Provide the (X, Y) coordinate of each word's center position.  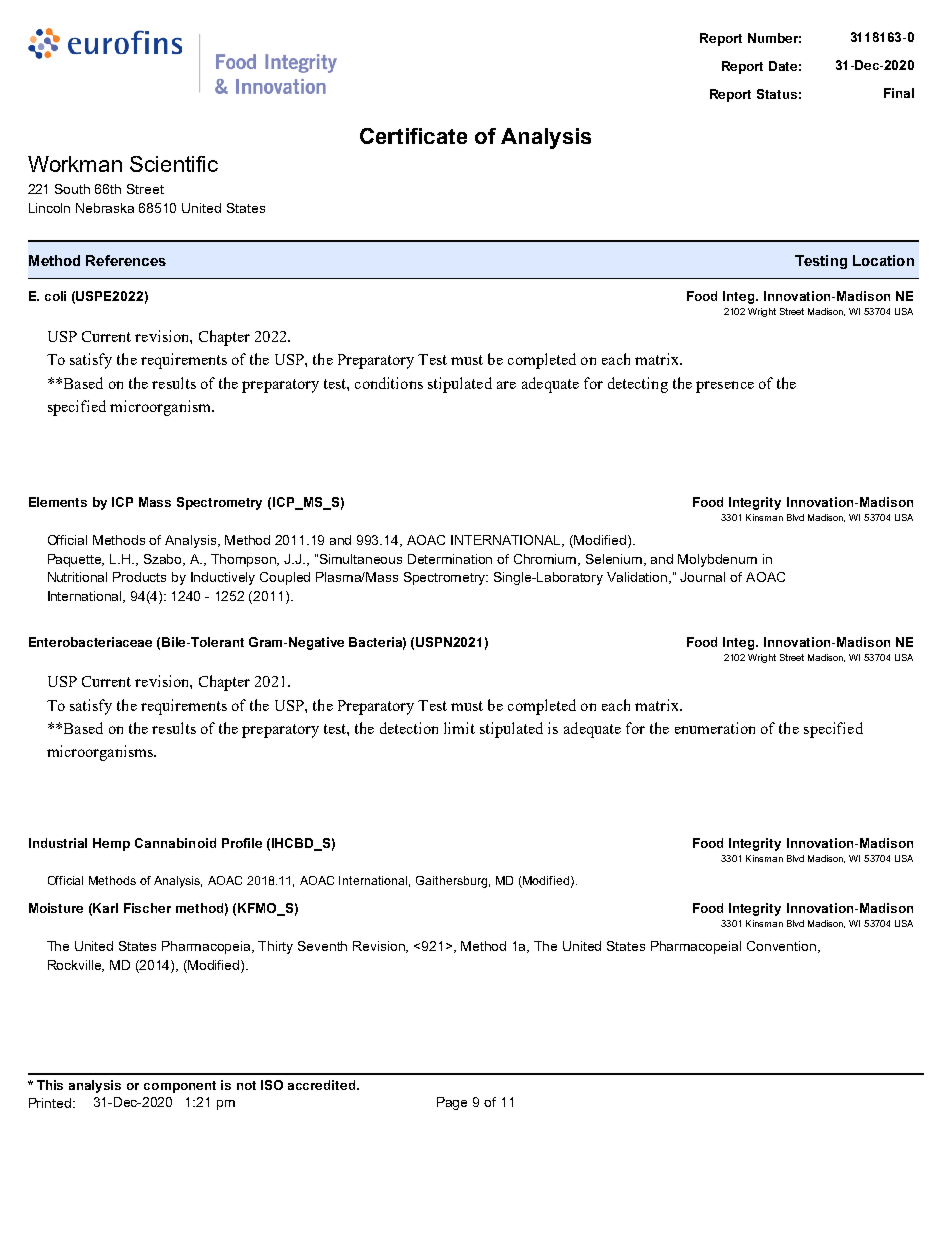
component (180, 1087)
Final (899, 93)
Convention (783, 947)
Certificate (413, 136)
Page (452, 1103)
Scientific (174, 164)
